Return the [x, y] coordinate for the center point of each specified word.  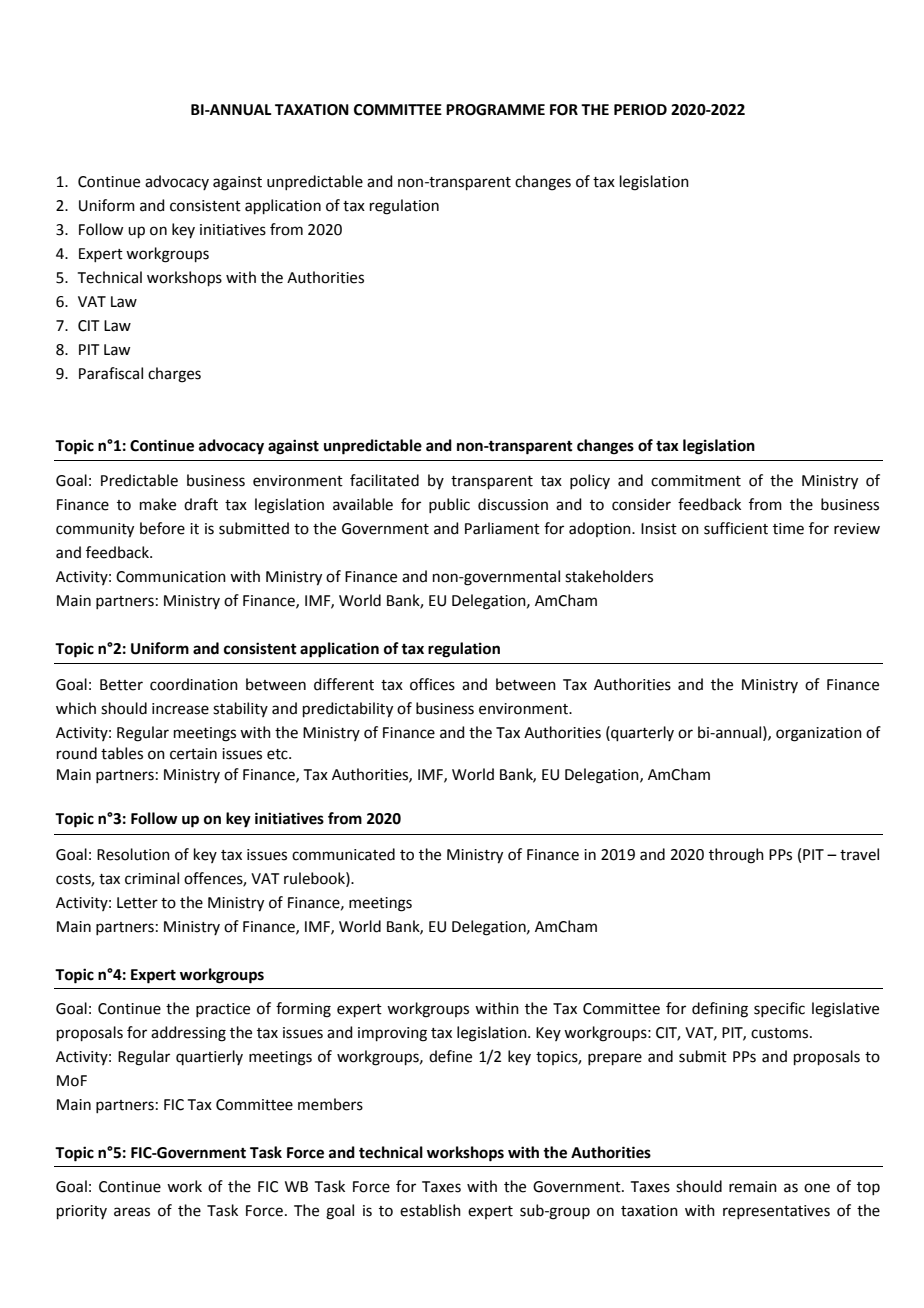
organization [819, 734]
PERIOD [640, 110]
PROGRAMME [495, 110]
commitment [696, 481]
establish [430, 1210]
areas [132, 1212]
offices [432, 684]
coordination [194, 684]
